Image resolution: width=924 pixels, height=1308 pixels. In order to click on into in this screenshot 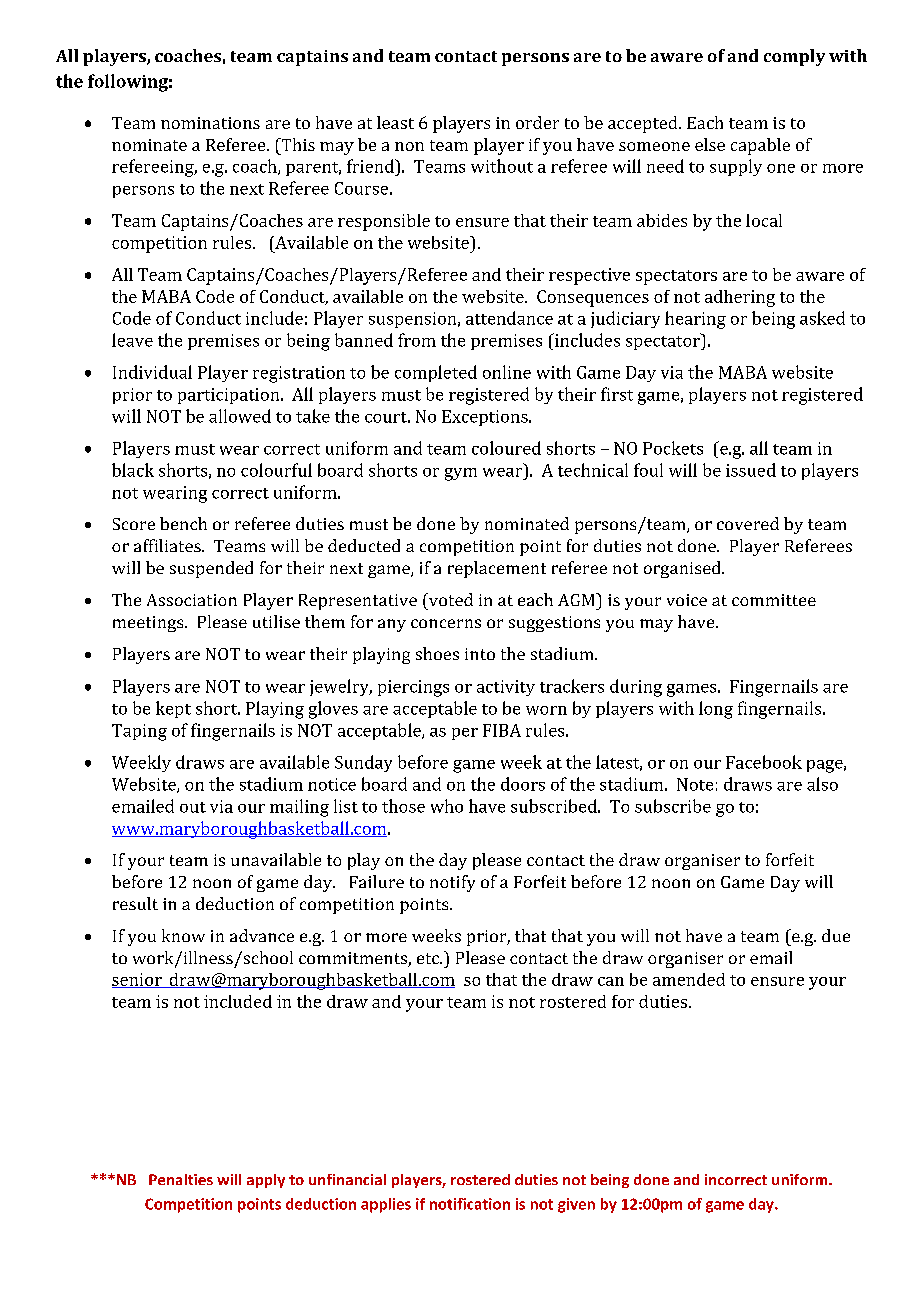, I will do `click(480, 654)`.
